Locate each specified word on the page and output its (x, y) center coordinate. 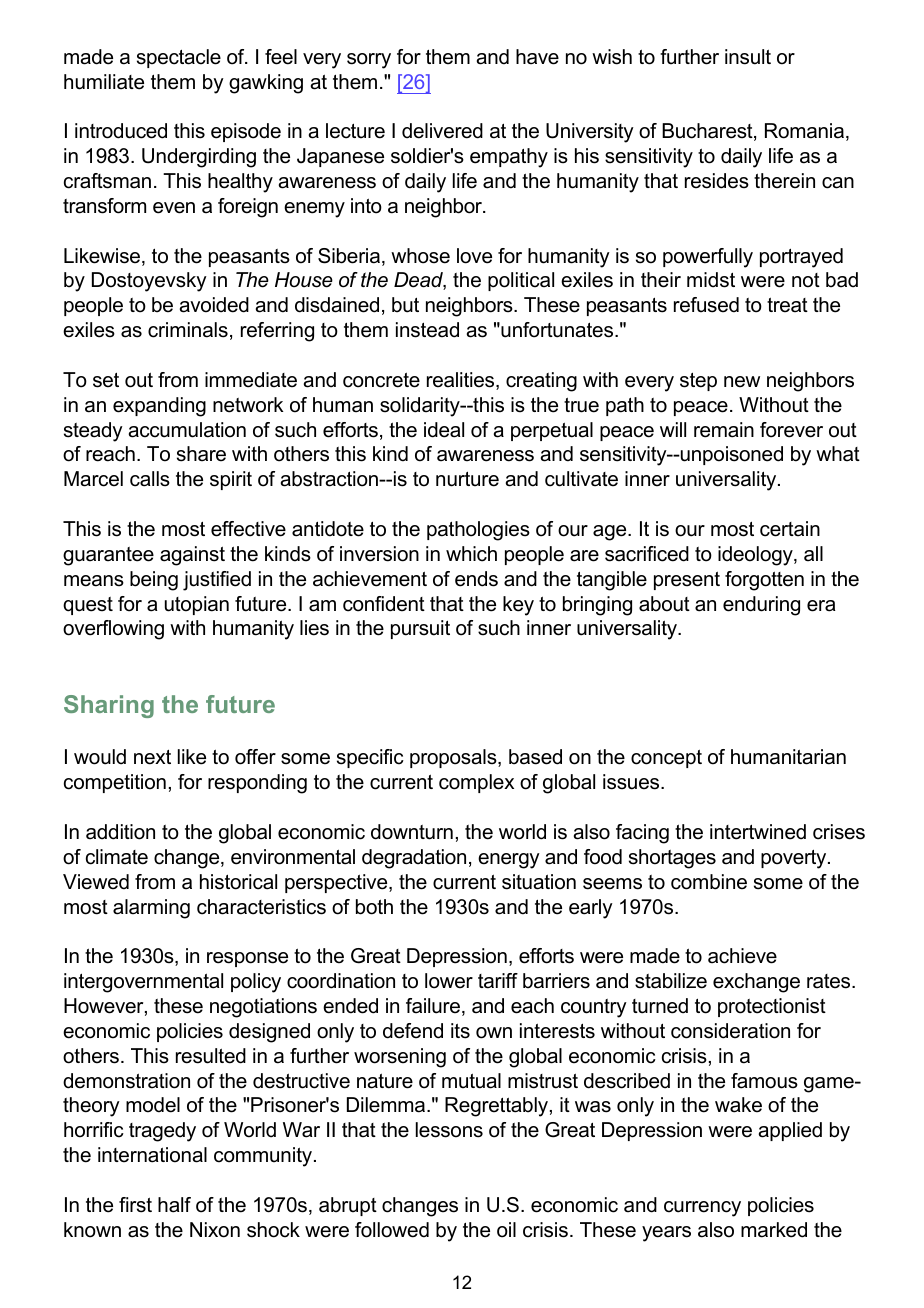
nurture (467, 479)
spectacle (179, 58)
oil (506, 1230)
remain (724, 430)
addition (120, 832)
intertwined (758, 832)
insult (748, 57)
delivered (442, 131)
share (201, 454)
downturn (412, 832)
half (174, 1205)
